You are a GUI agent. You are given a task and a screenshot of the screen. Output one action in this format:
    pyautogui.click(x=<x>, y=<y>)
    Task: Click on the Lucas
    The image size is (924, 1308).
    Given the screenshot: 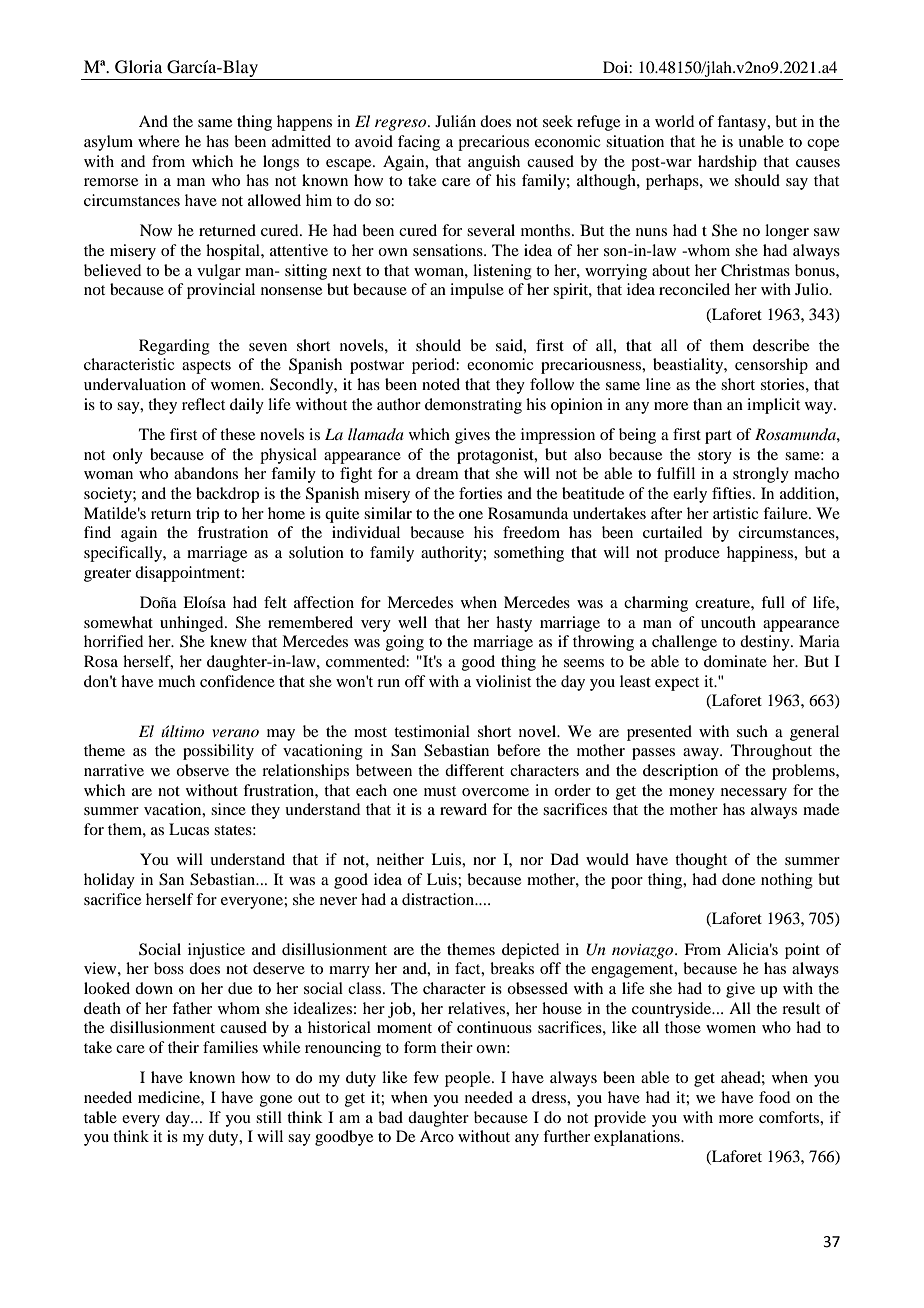 What is the action you would take?
    pyautogui.click(x=189, y=829)
